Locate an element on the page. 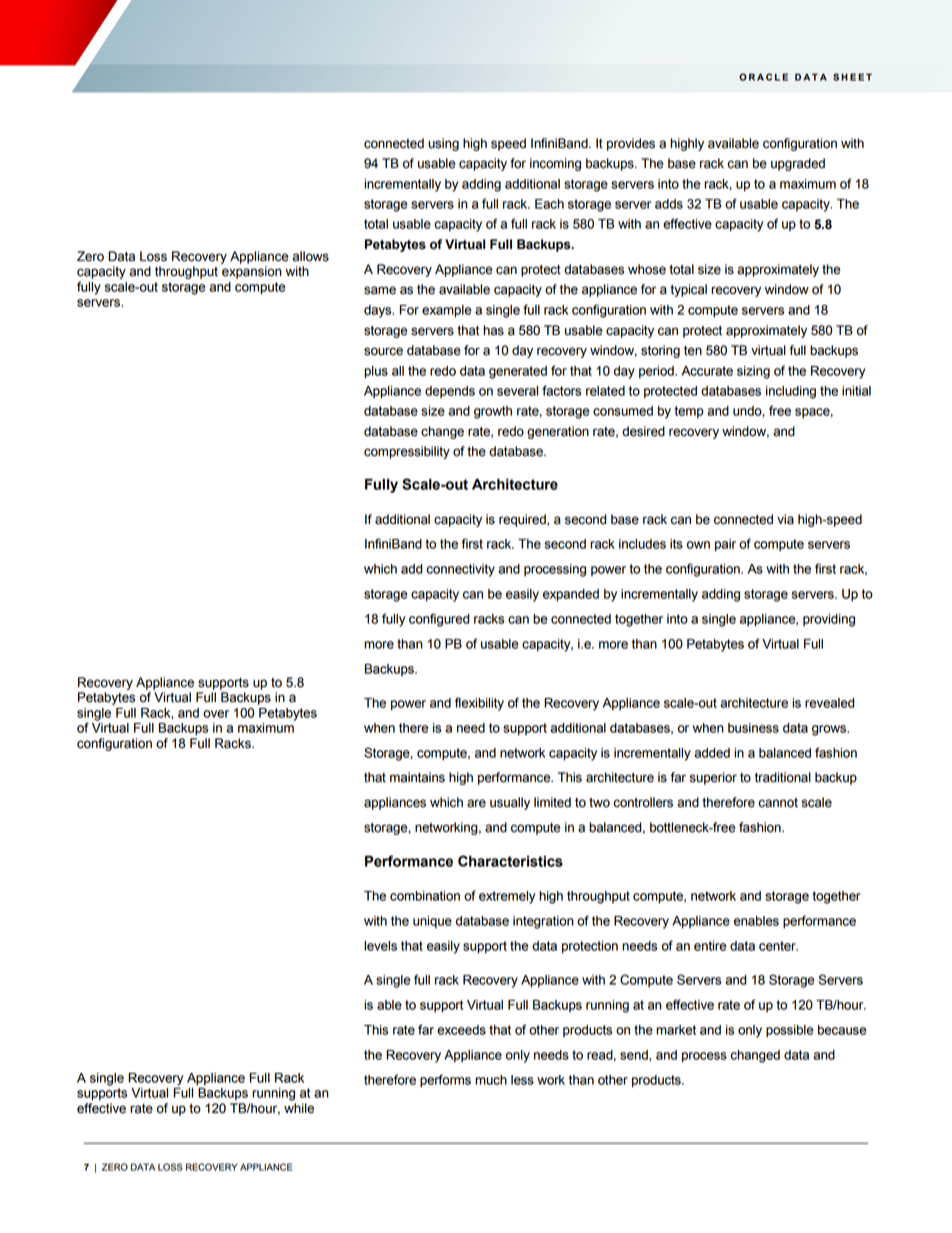 This document has width=952, height=1233. configured is located at coordinates (439, 620).
